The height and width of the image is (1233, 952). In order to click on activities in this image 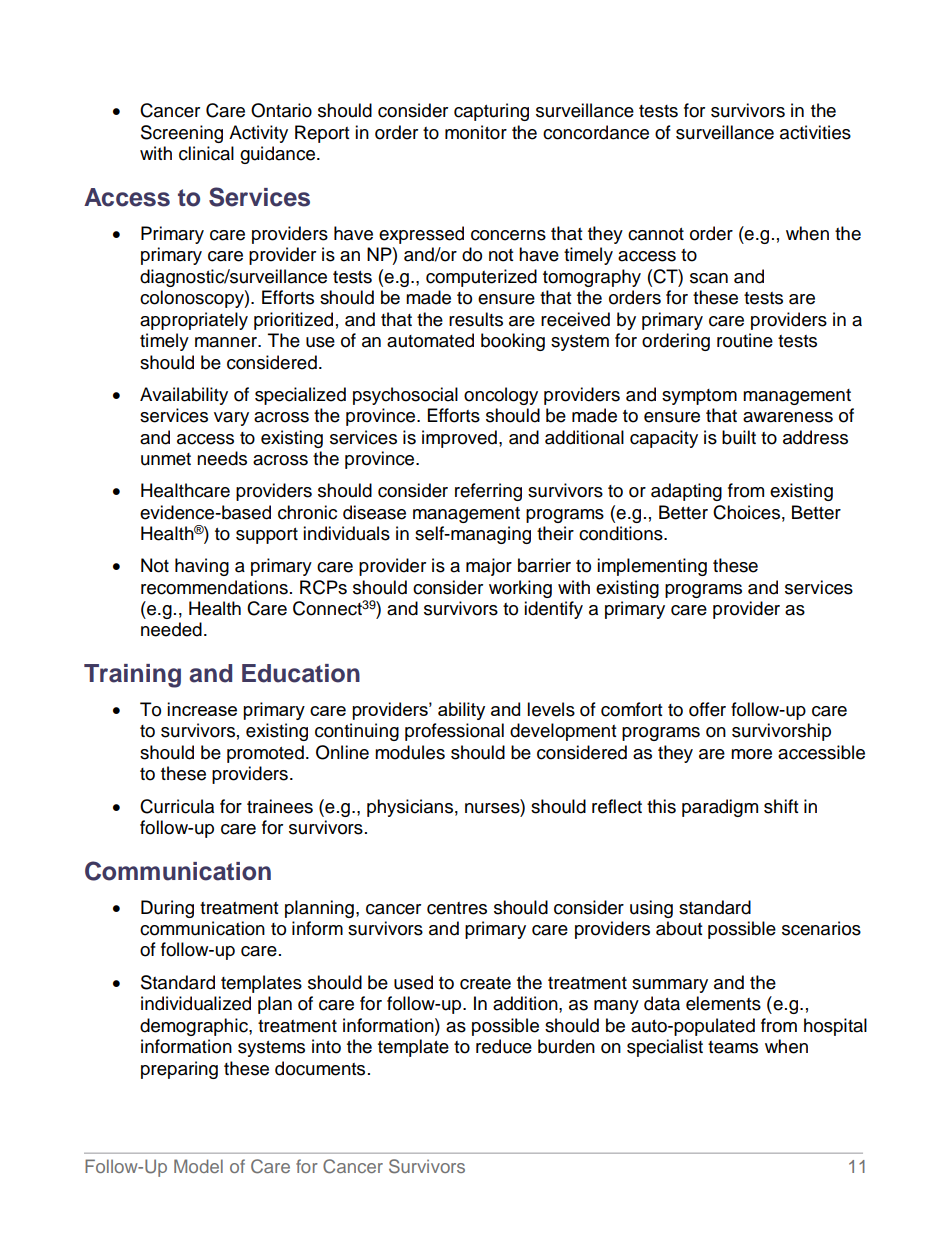, I will do `click(815, 132)`.
